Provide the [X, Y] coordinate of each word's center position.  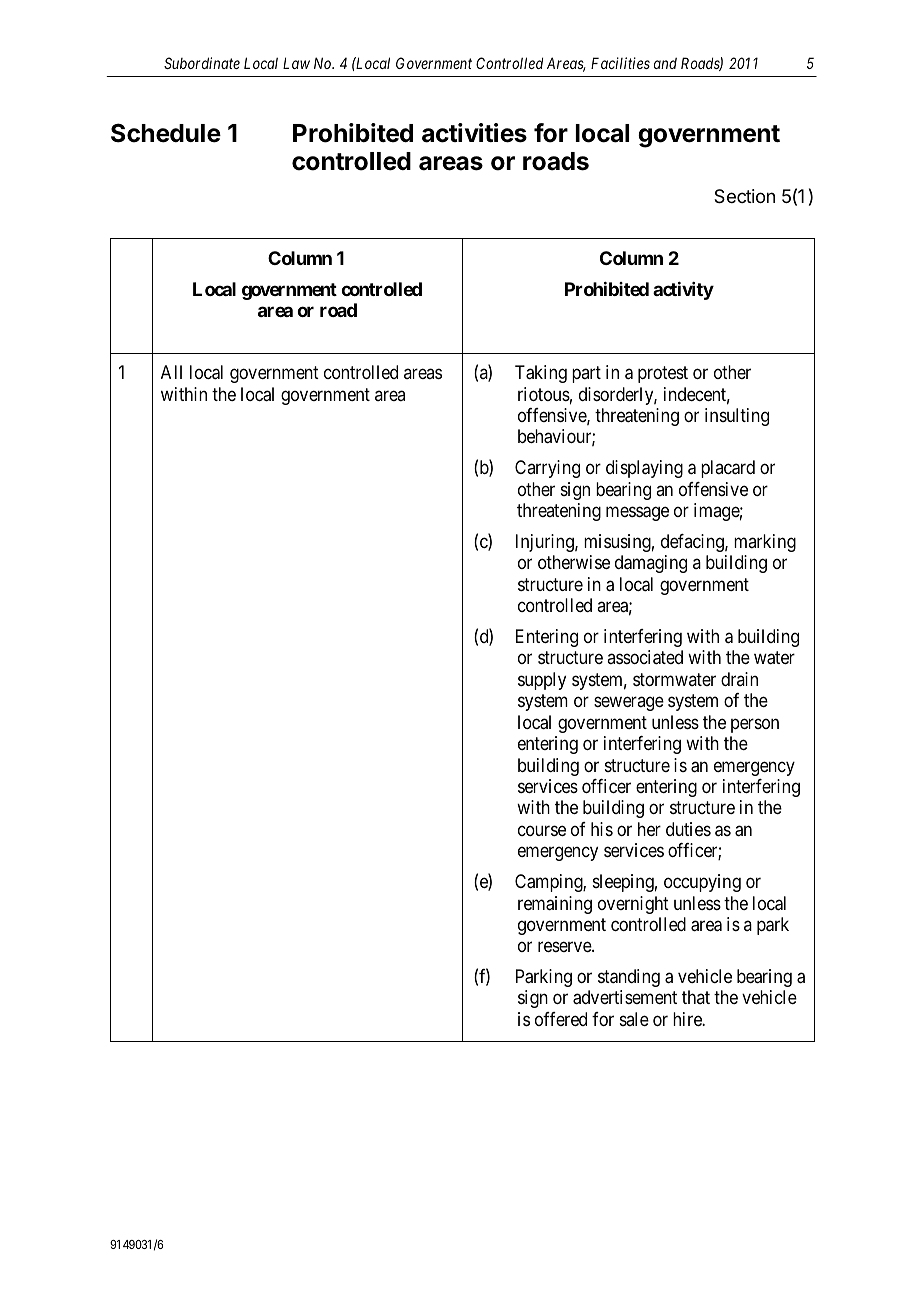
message [637, 514]
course [542, 830]
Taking [541, 374]
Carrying [547, 469]
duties [688, 829]
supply [542, 681]
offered [561, 1019]
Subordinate [202, 63]
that [696, 997]
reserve [565, 947]
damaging [651, 564]
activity [683, 291]
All [171, 372]
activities [474, 133]
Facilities [620, 63]
